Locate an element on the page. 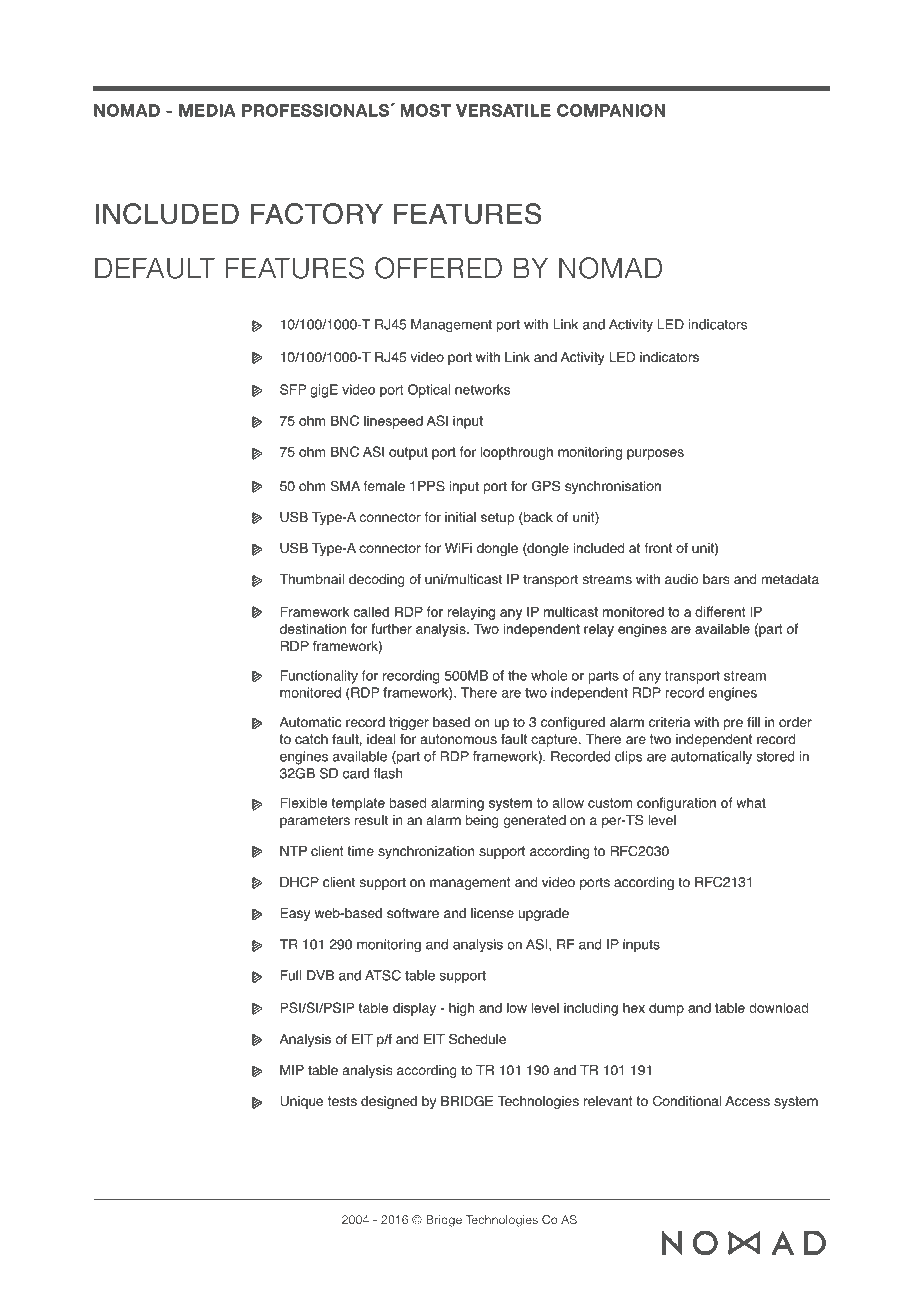 The height and width of the page is (1308, 924). Schedule is located at coordinates (477, 1039).
